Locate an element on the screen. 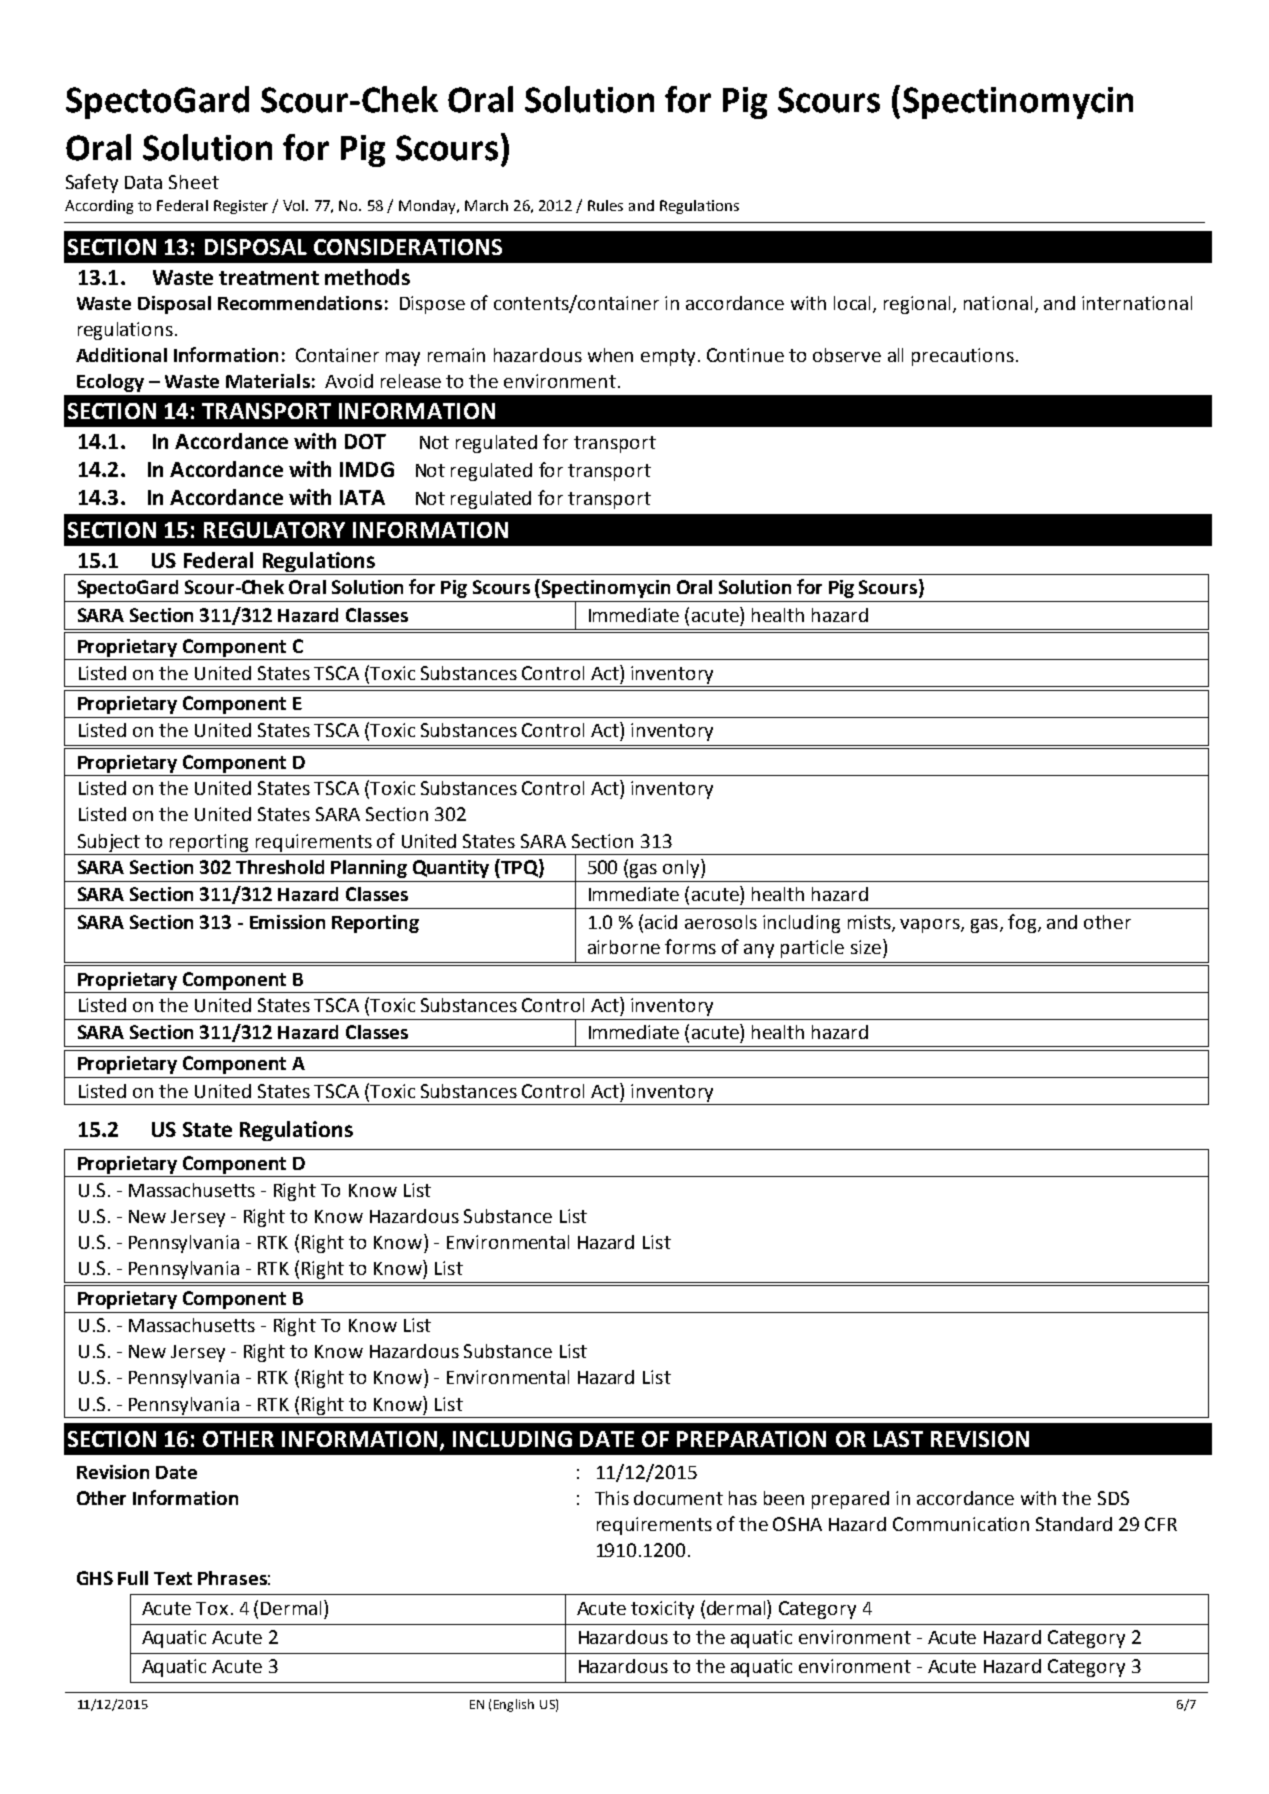  fog is located at coordinates (1023, 923).
